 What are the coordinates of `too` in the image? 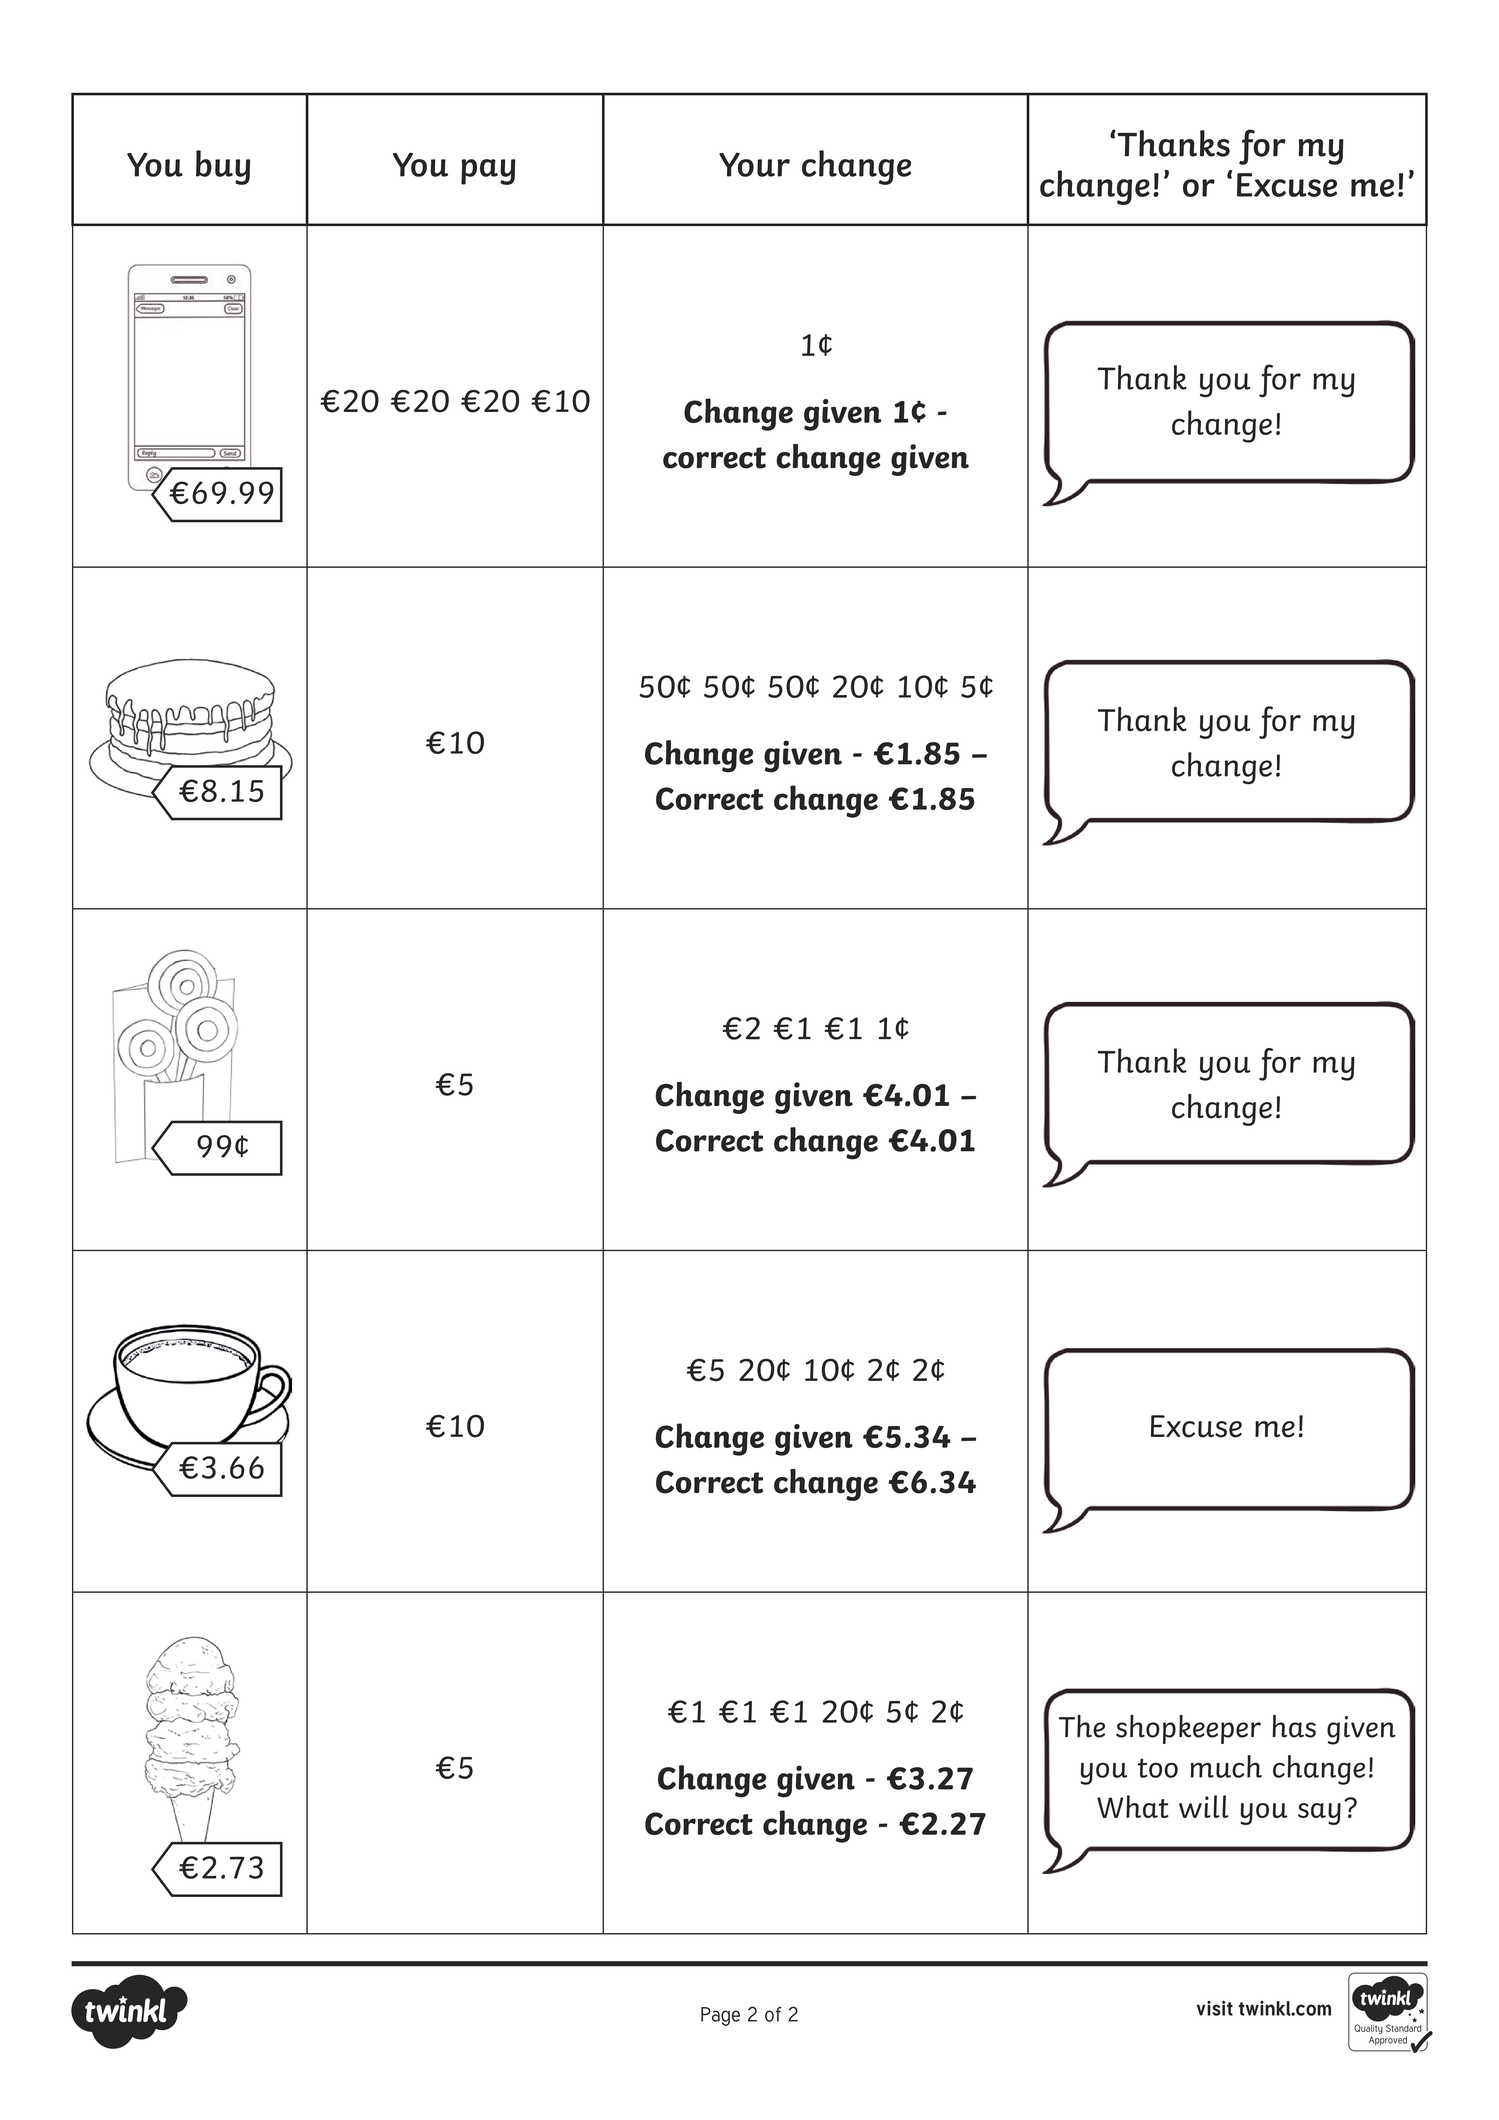 It's located at (1157, 1768).
